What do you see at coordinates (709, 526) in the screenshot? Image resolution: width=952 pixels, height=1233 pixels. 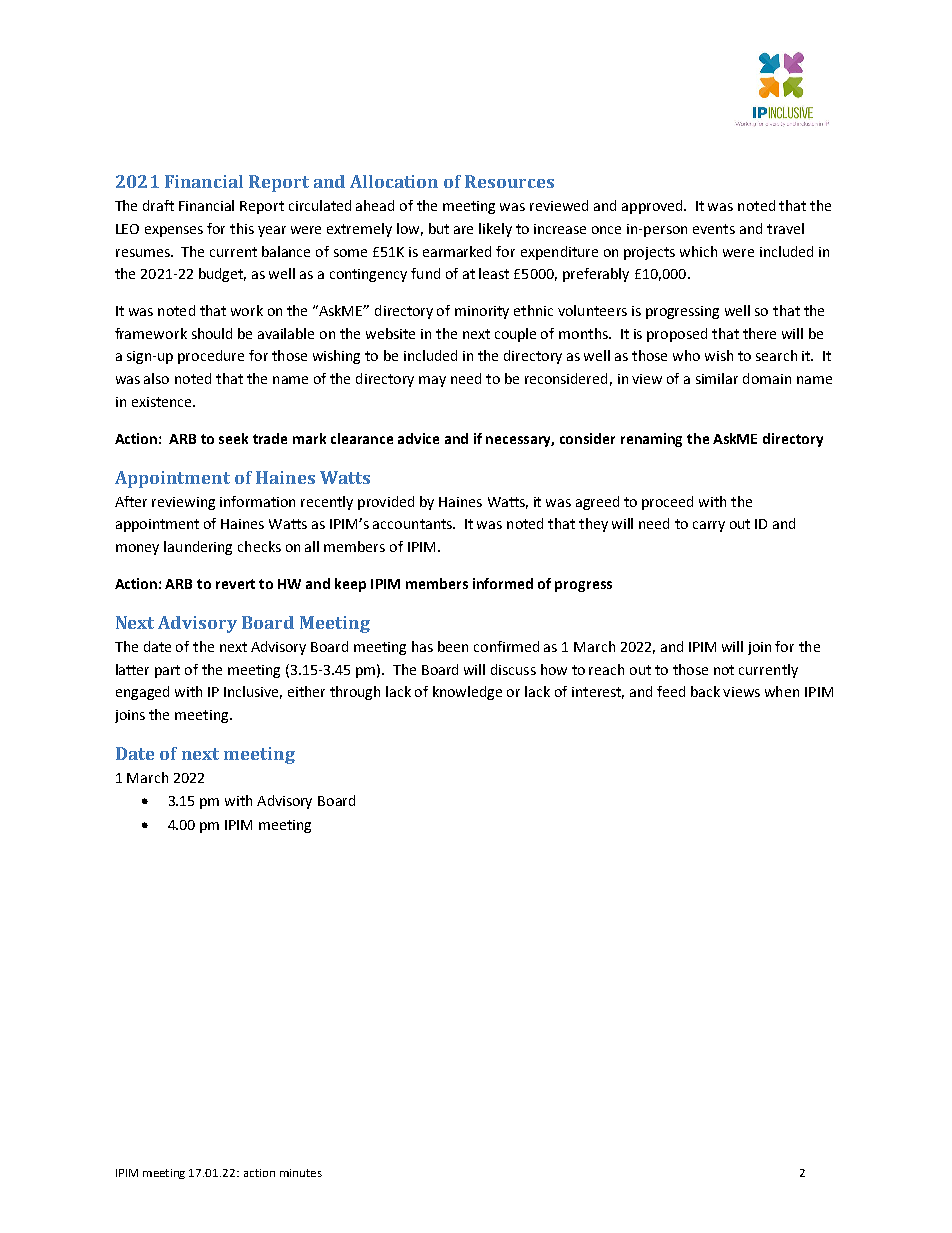 I see `carry` at bounding box center [709, 526].
